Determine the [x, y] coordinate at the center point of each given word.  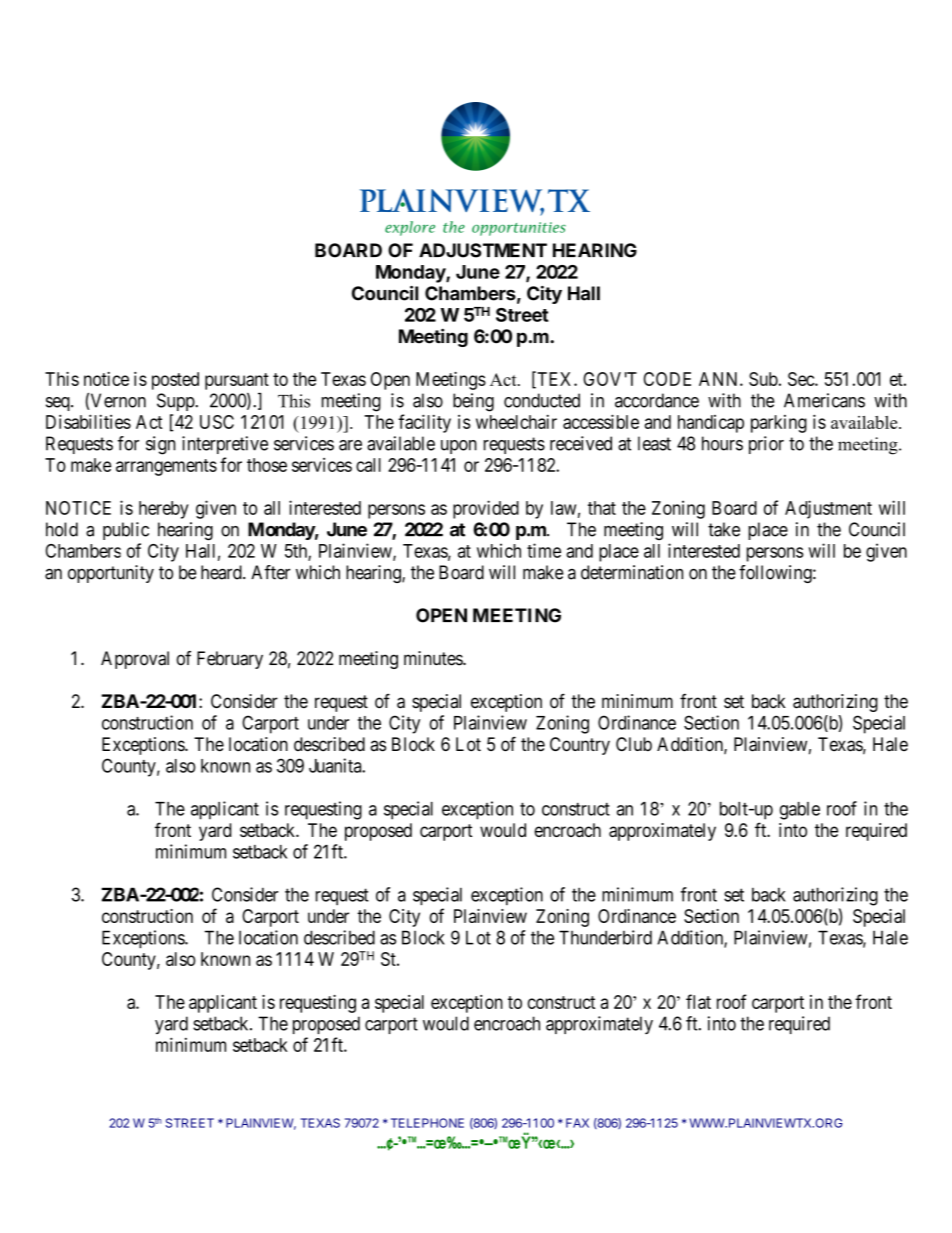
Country [580, 746]
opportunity [111, 574]
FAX [577, 1123]
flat [698, 1001]
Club [634, 744]
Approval [135, 660]
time [544, 550]
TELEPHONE [427, 1123]
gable [800, 811]
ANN [720, 379]
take [724, 529]
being [473, 402]
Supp [176, 402]
